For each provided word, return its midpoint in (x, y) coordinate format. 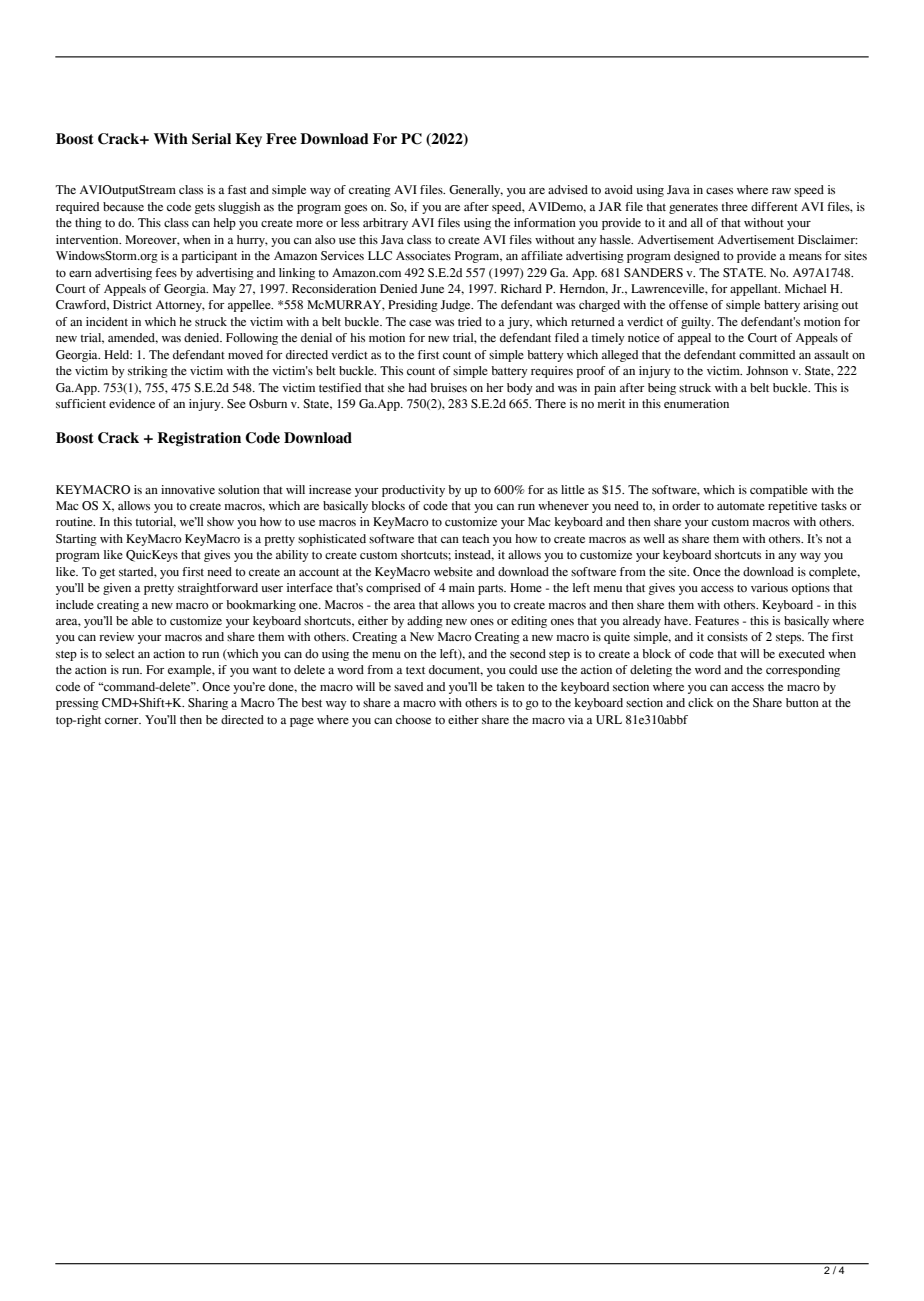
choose (413, 719)
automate (741, 506)
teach (475, 538)
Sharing (208, 704)
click (701, 702)
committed (767, 355)
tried (470, 321)
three (735, 206)
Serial (211, 139)
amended (133, 338)
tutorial (156, 522)
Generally (476, 191)
